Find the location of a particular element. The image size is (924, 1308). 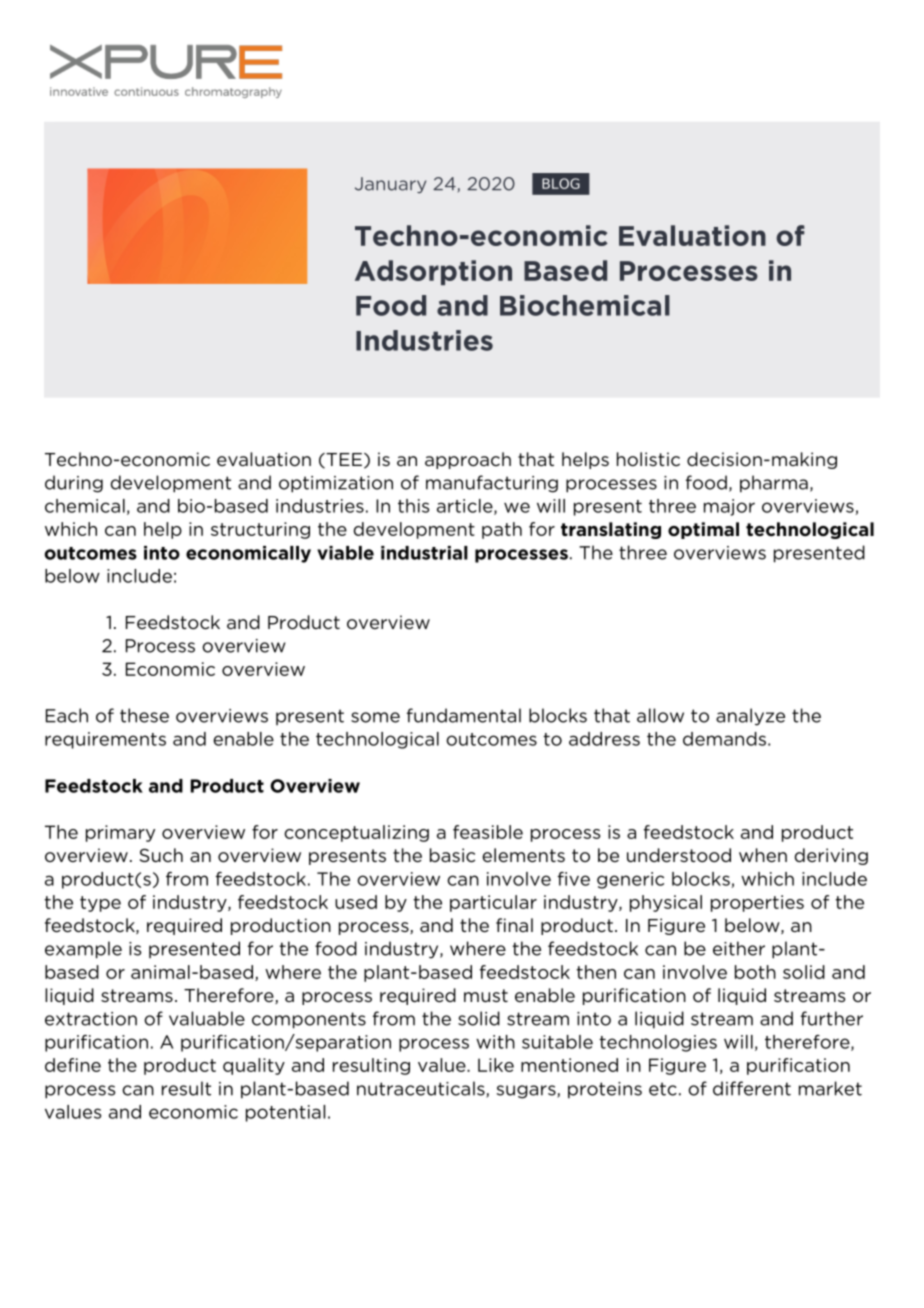

January is located at coordinates (390, 185).
